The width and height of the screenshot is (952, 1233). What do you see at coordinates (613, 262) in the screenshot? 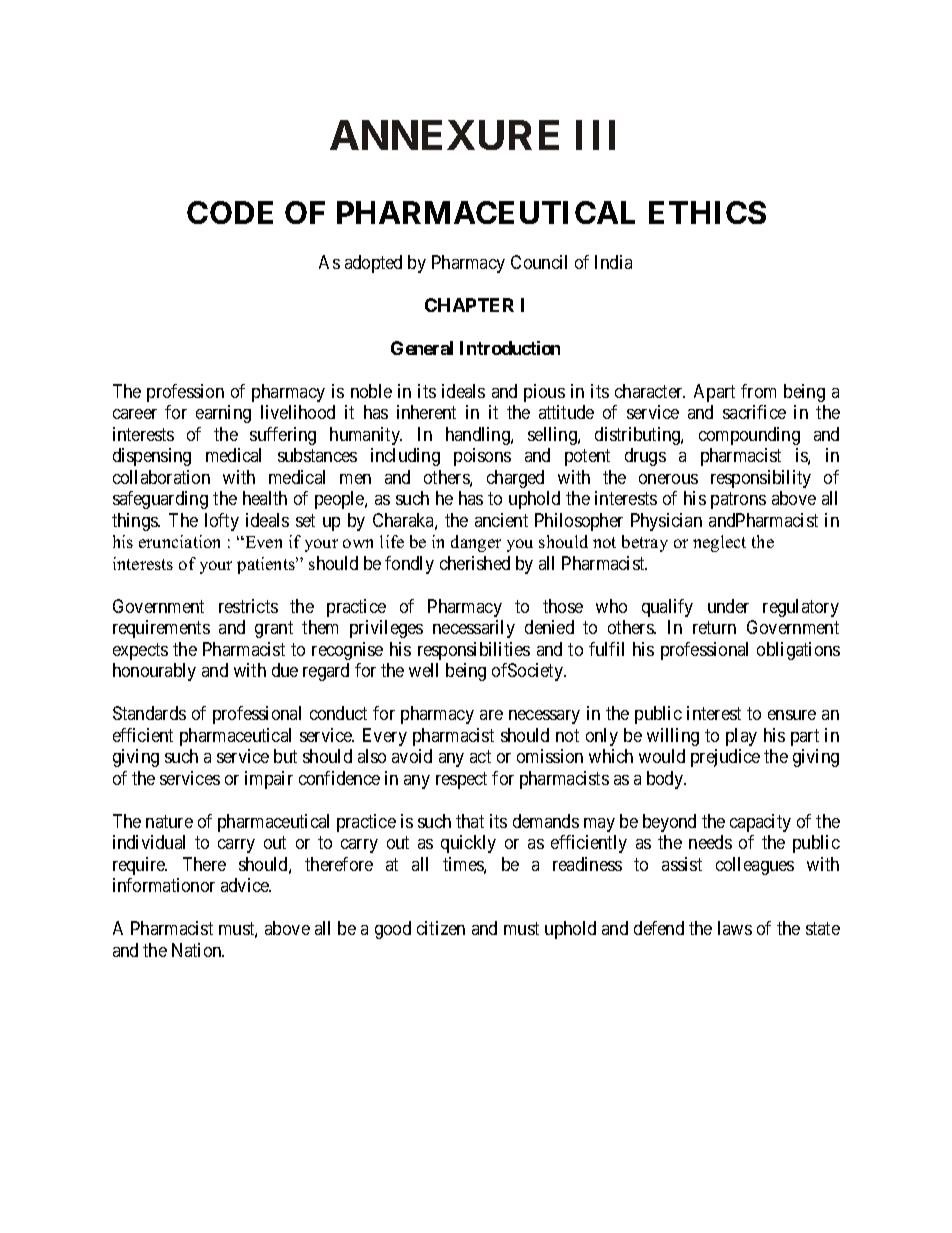
I see `India` at bounding box center [613, 262].
